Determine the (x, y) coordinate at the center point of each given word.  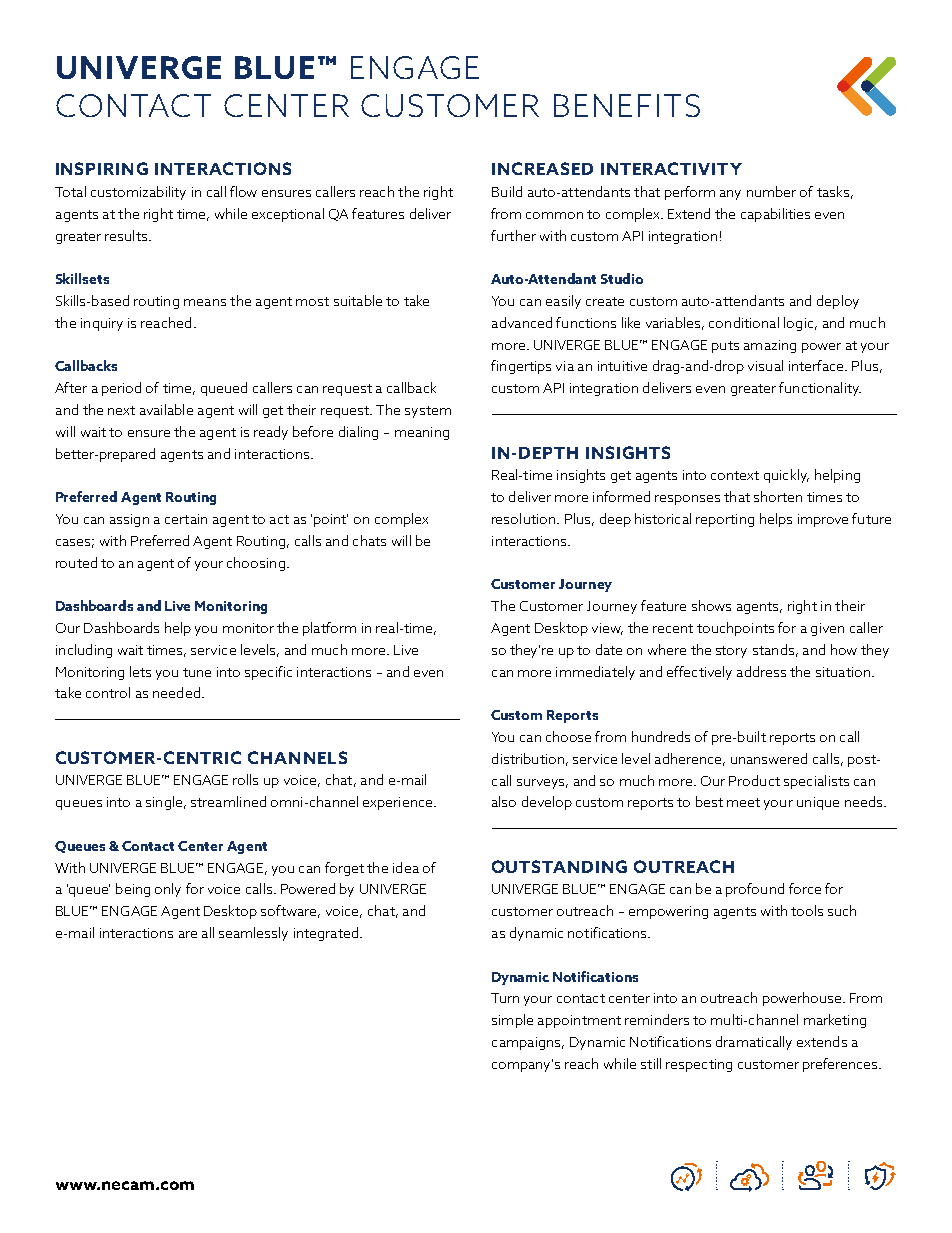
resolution (525, 518)
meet (743, 802)
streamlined (228, 801)
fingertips (521, 367)
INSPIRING (102, 168)
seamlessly (253, 934)
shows (711, 605)
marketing (835, 1021)
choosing (256, 564)
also (504, 801)
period (121, 389)
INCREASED (542, 168)
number (771, 191)
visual (765, 365)
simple (512, 1021)
